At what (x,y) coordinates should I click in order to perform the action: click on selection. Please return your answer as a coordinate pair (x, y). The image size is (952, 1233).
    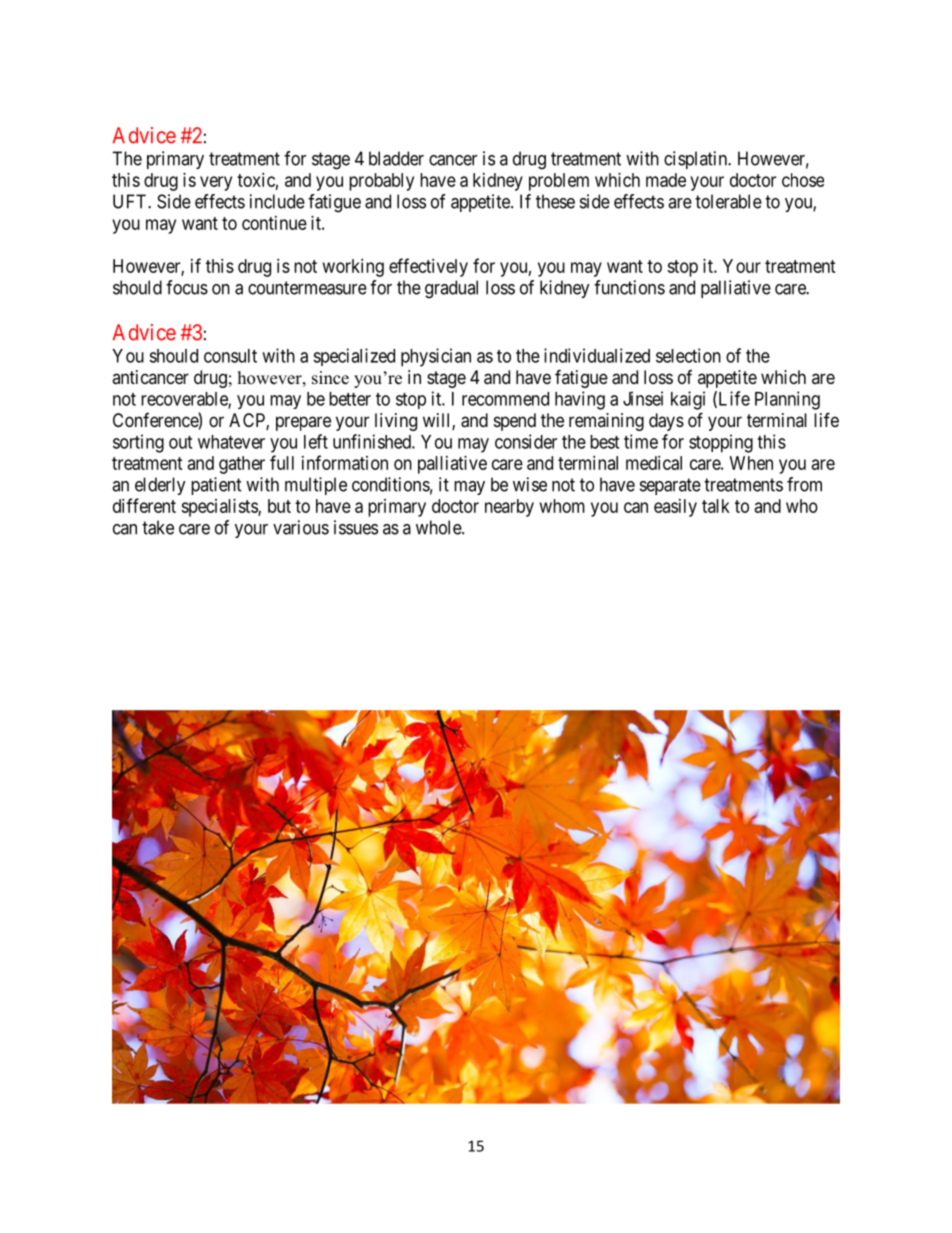
    Looking at the image, I should click on (688, 355).
